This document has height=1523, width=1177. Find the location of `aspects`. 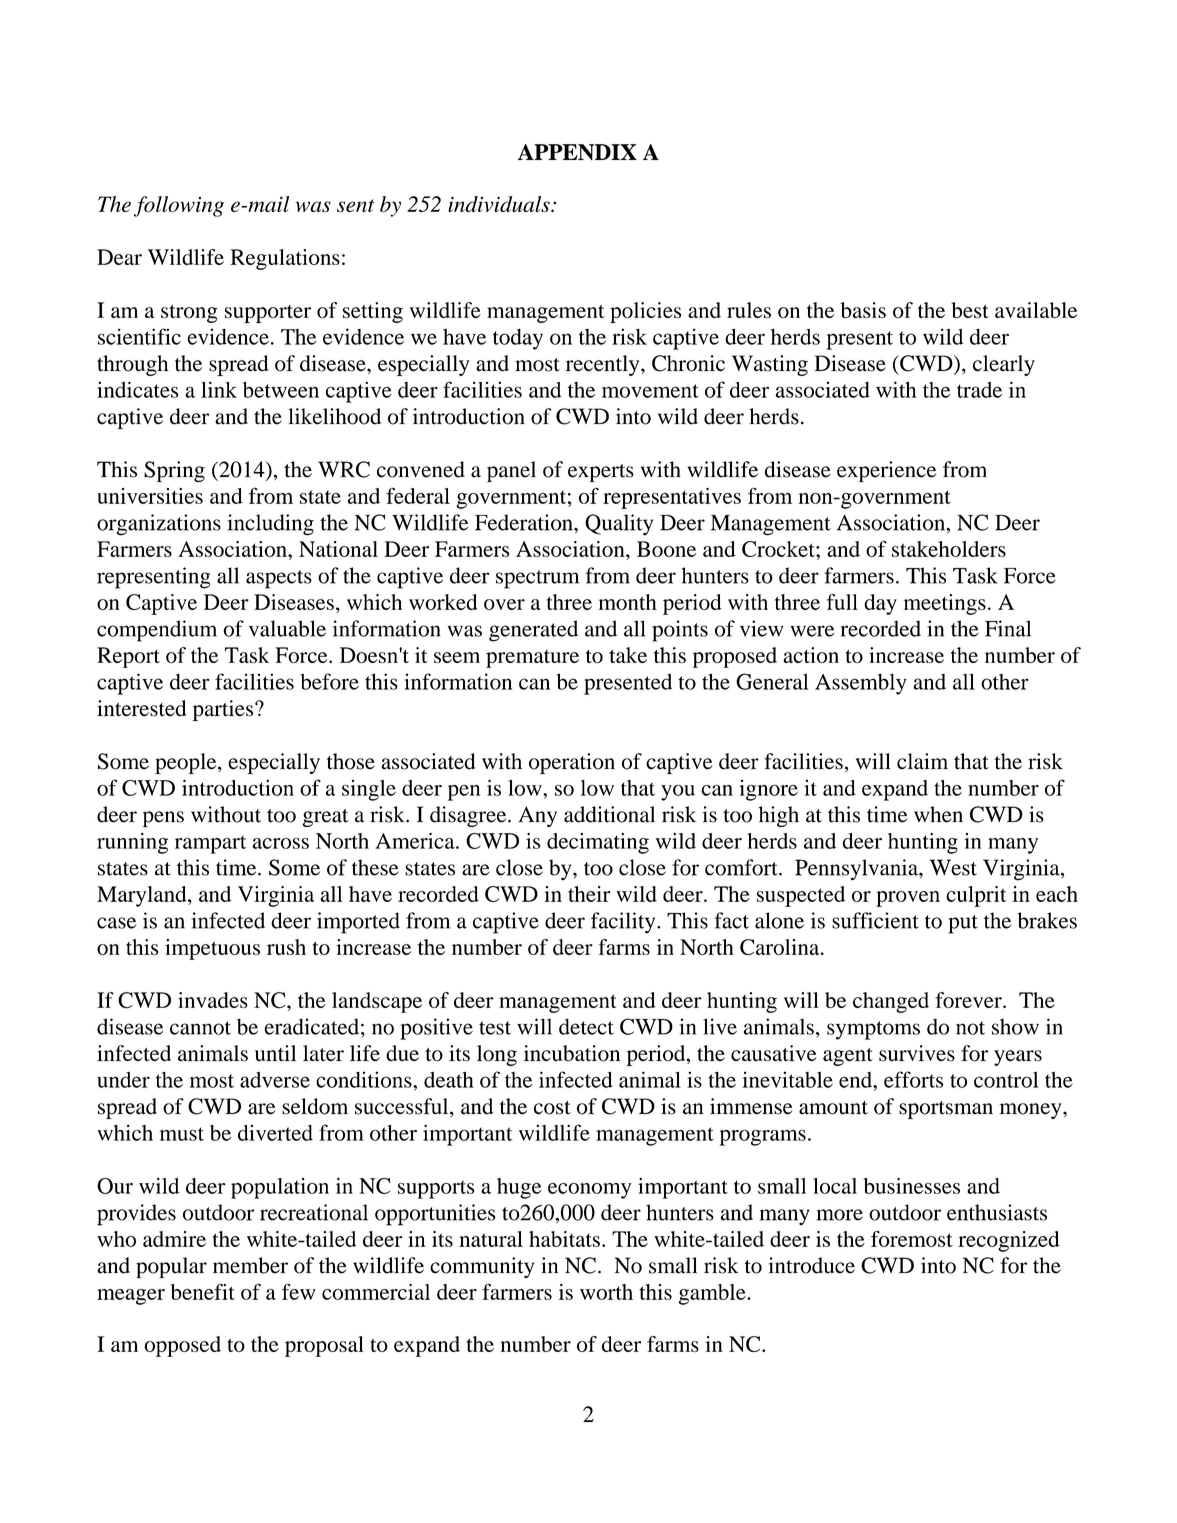

aspects is located at coordinates (279, 579).
